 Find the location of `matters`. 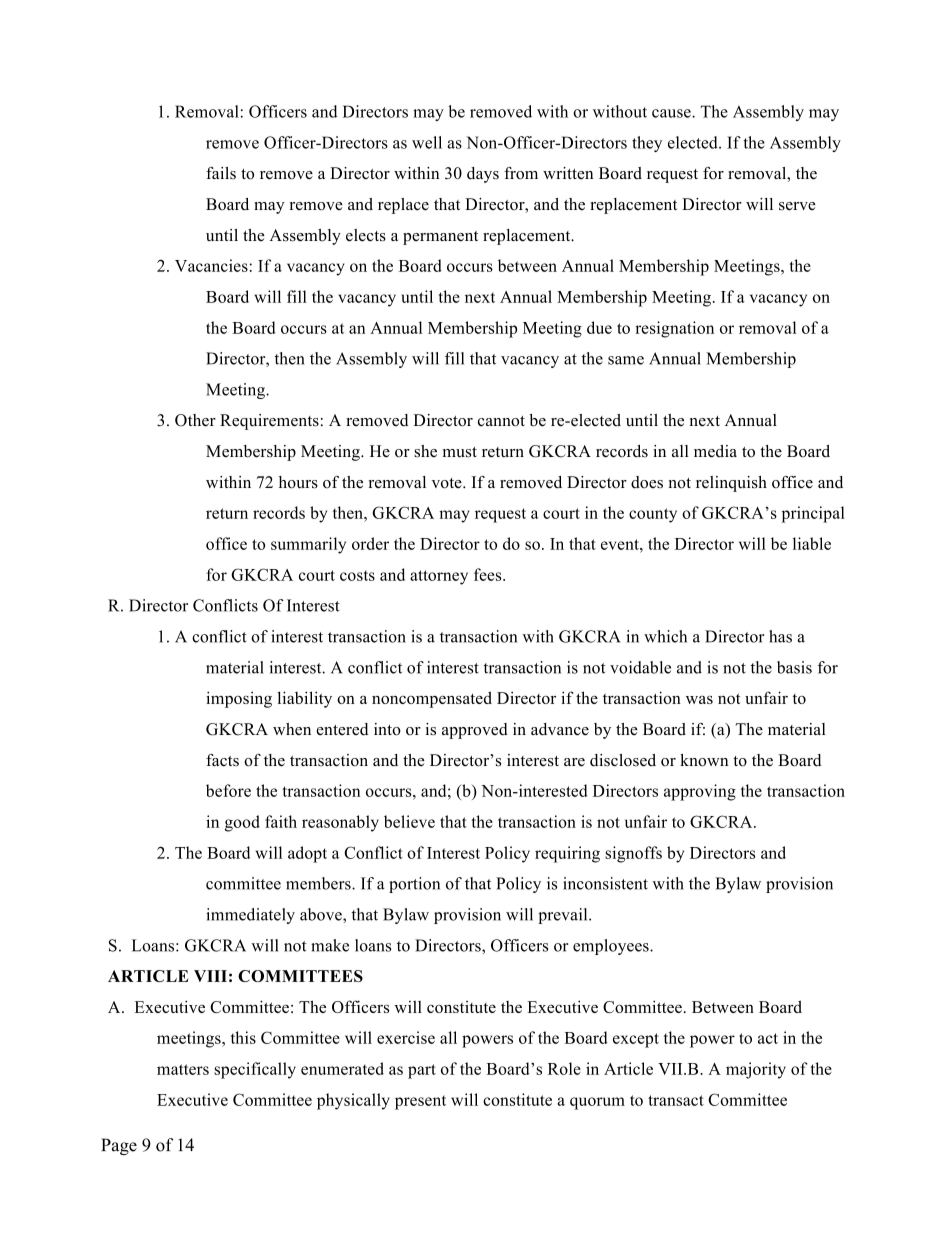

matters is located at coordinates (183, 1069).
